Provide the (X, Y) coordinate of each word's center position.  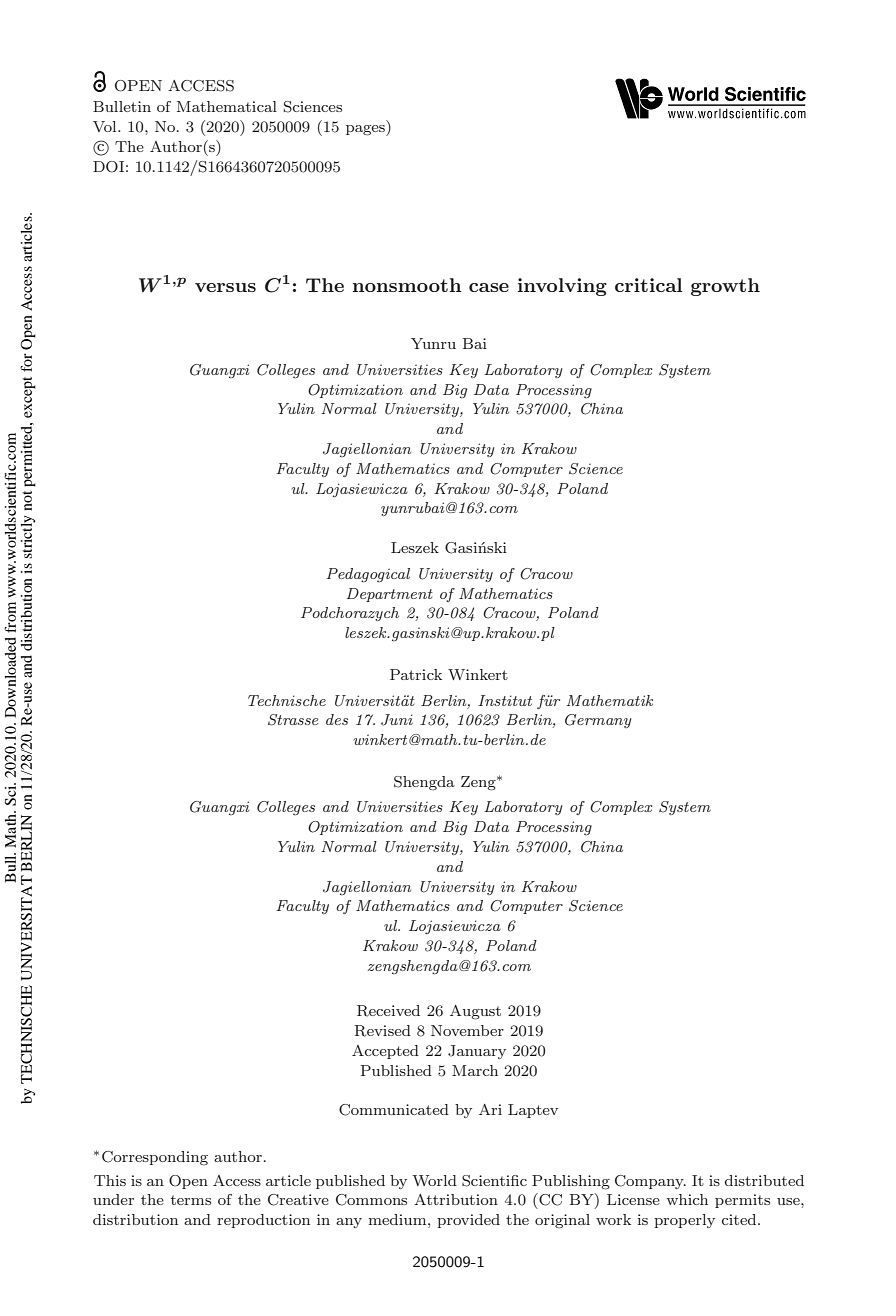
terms (190, 1200)
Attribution (456, 1199)
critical (649, 285)
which (687, 1199)
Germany (598, 721)
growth (725, 287)
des (337, 719)
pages (366, 130)
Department (389, 595)
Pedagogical (368, 575)
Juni (397, 720)
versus (225, 287)
